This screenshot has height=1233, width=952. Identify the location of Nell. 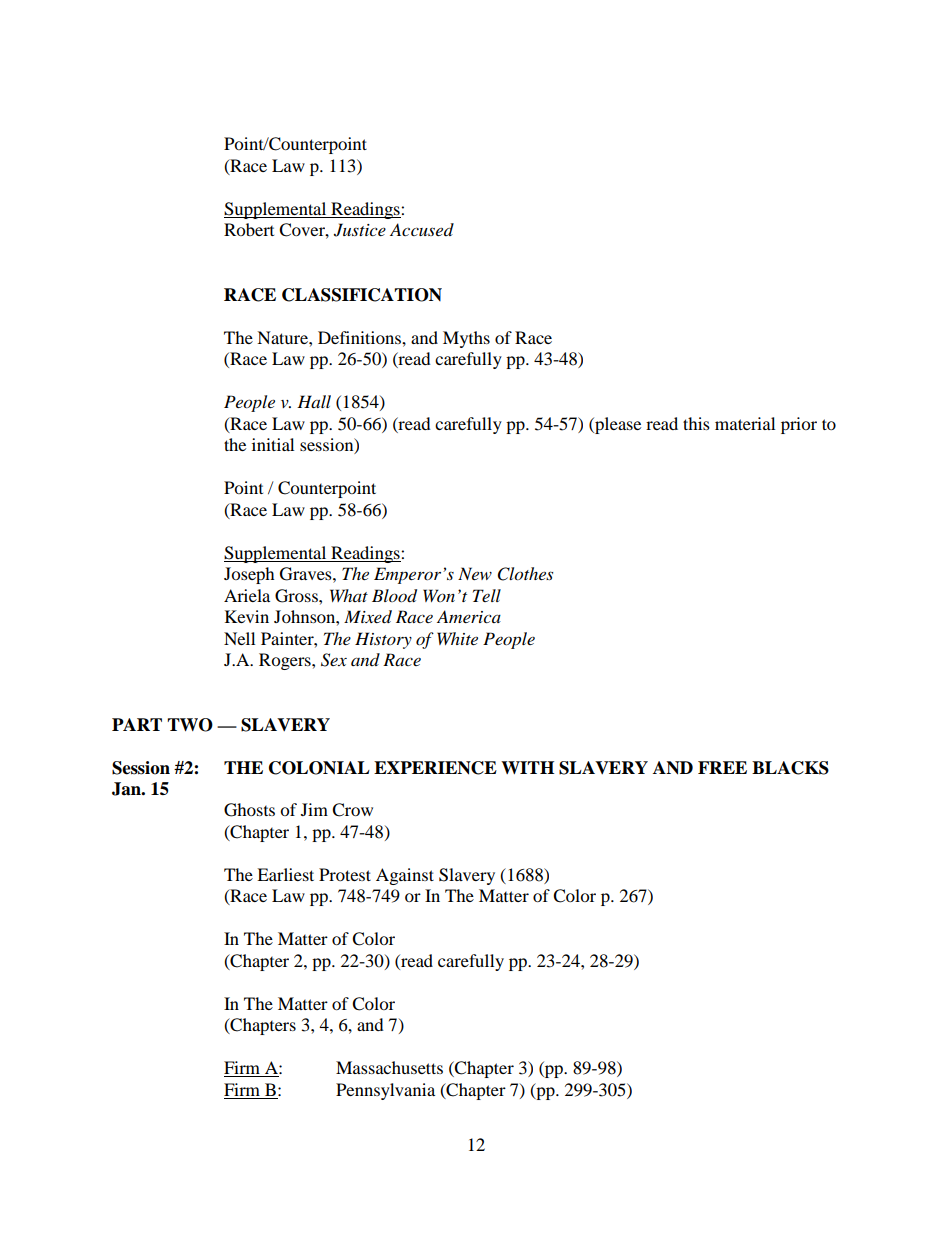
(239, 638).
